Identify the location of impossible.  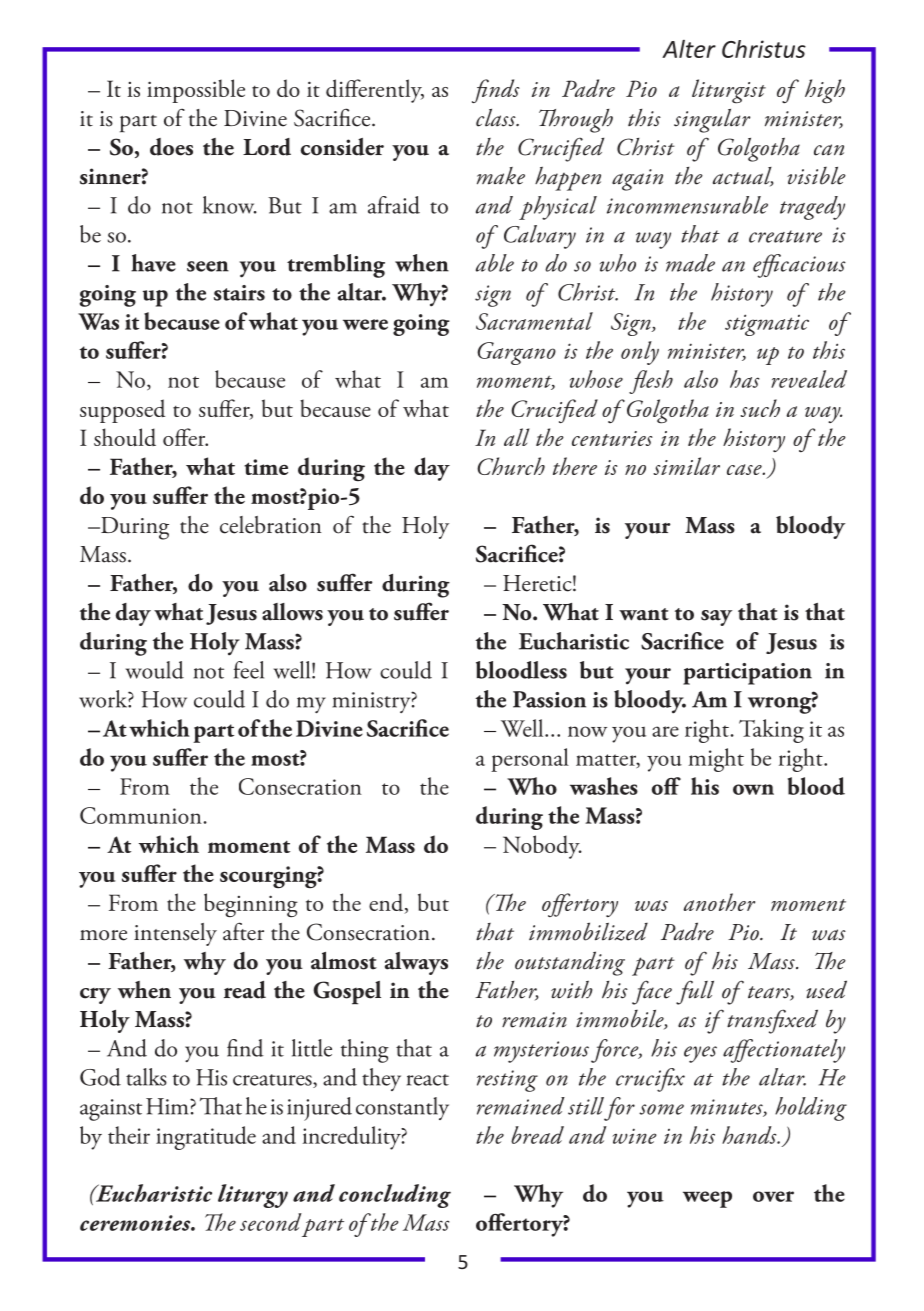
(196, 91).
